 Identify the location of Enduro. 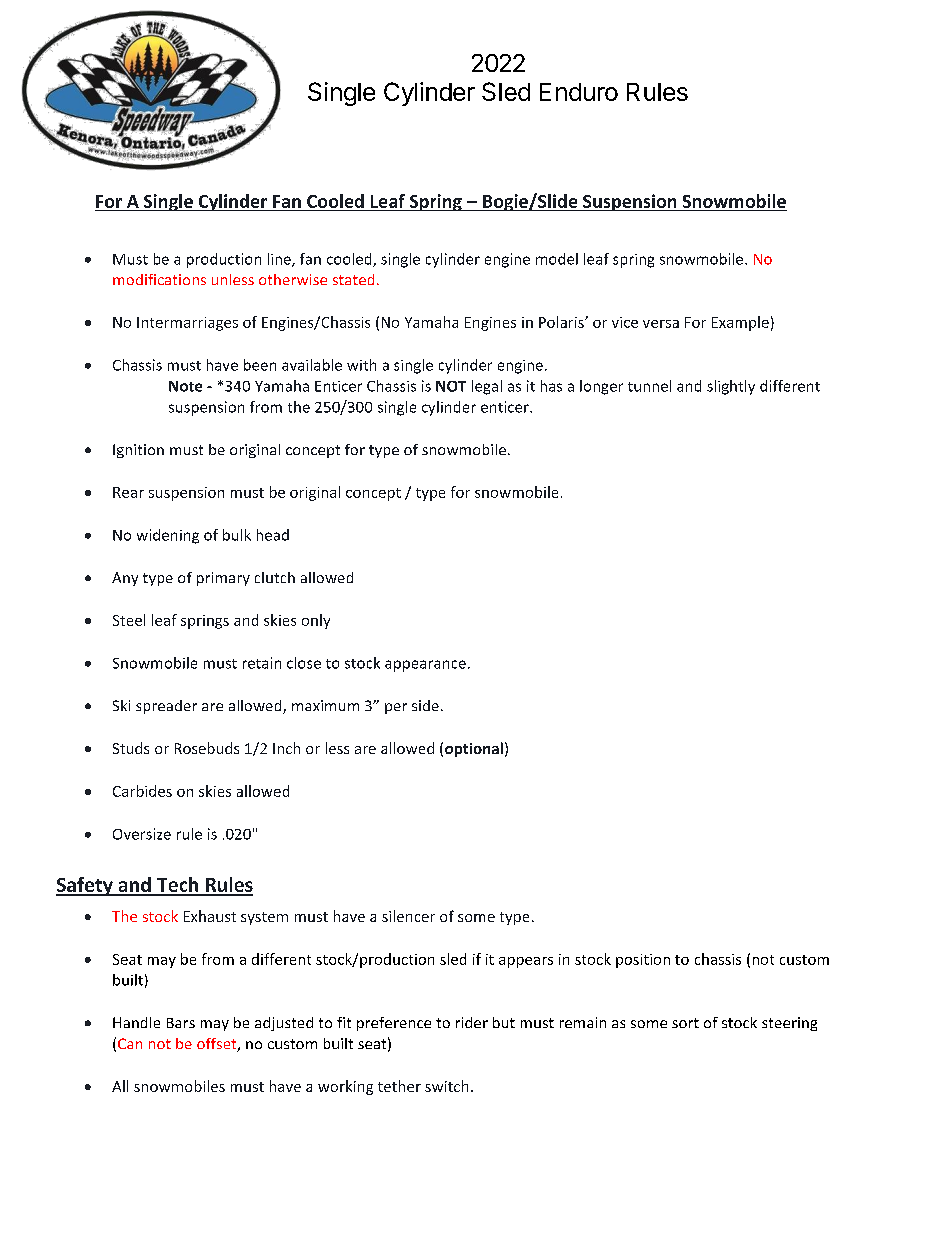
(579, 92).
